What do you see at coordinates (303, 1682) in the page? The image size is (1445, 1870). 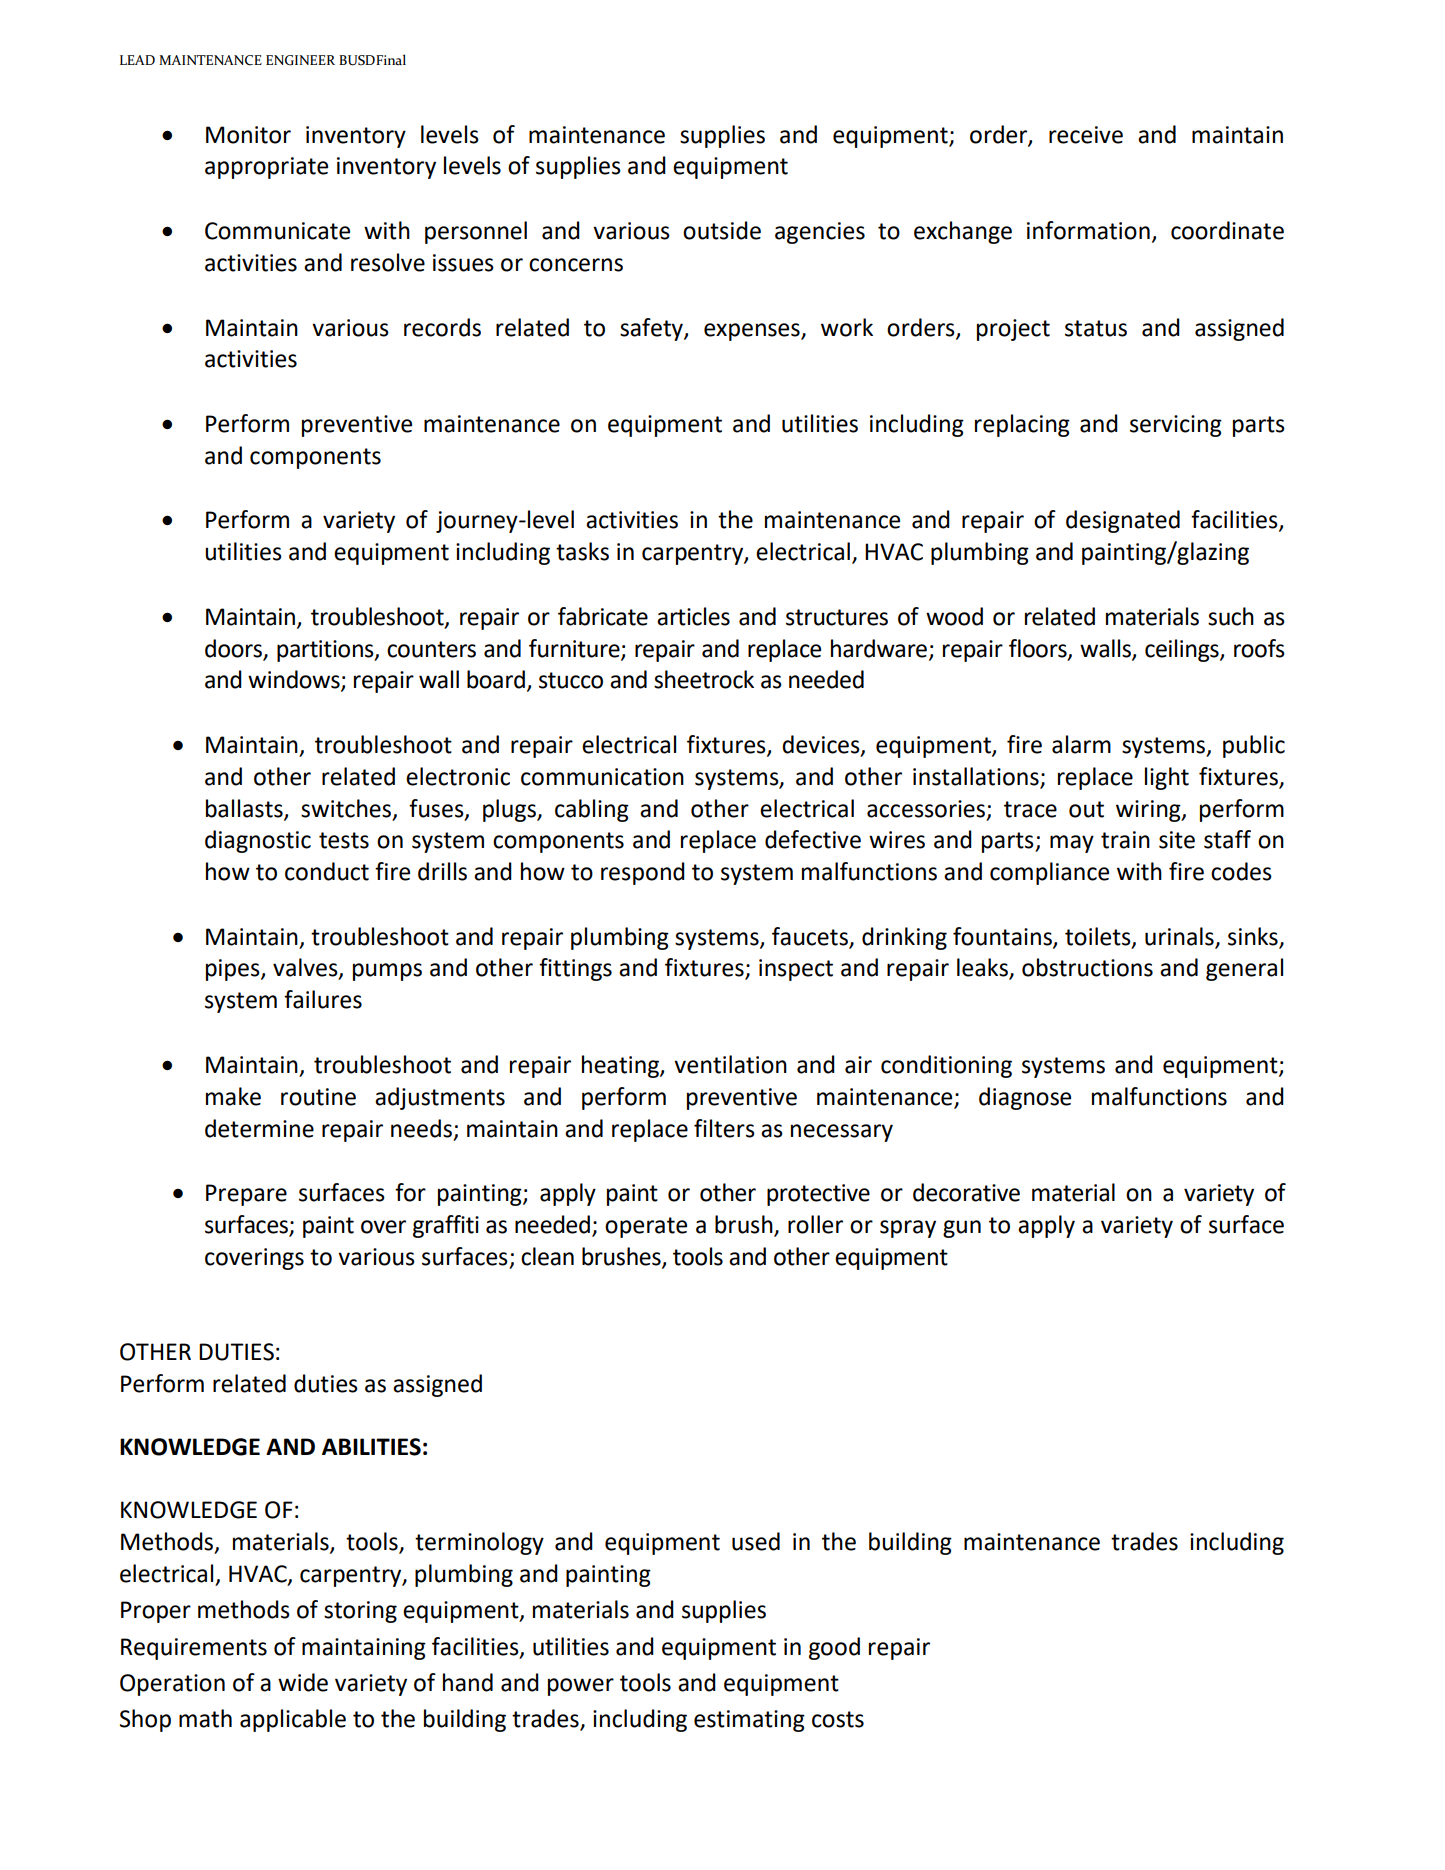 I see `wide` at bounding box center [303, 1682].
